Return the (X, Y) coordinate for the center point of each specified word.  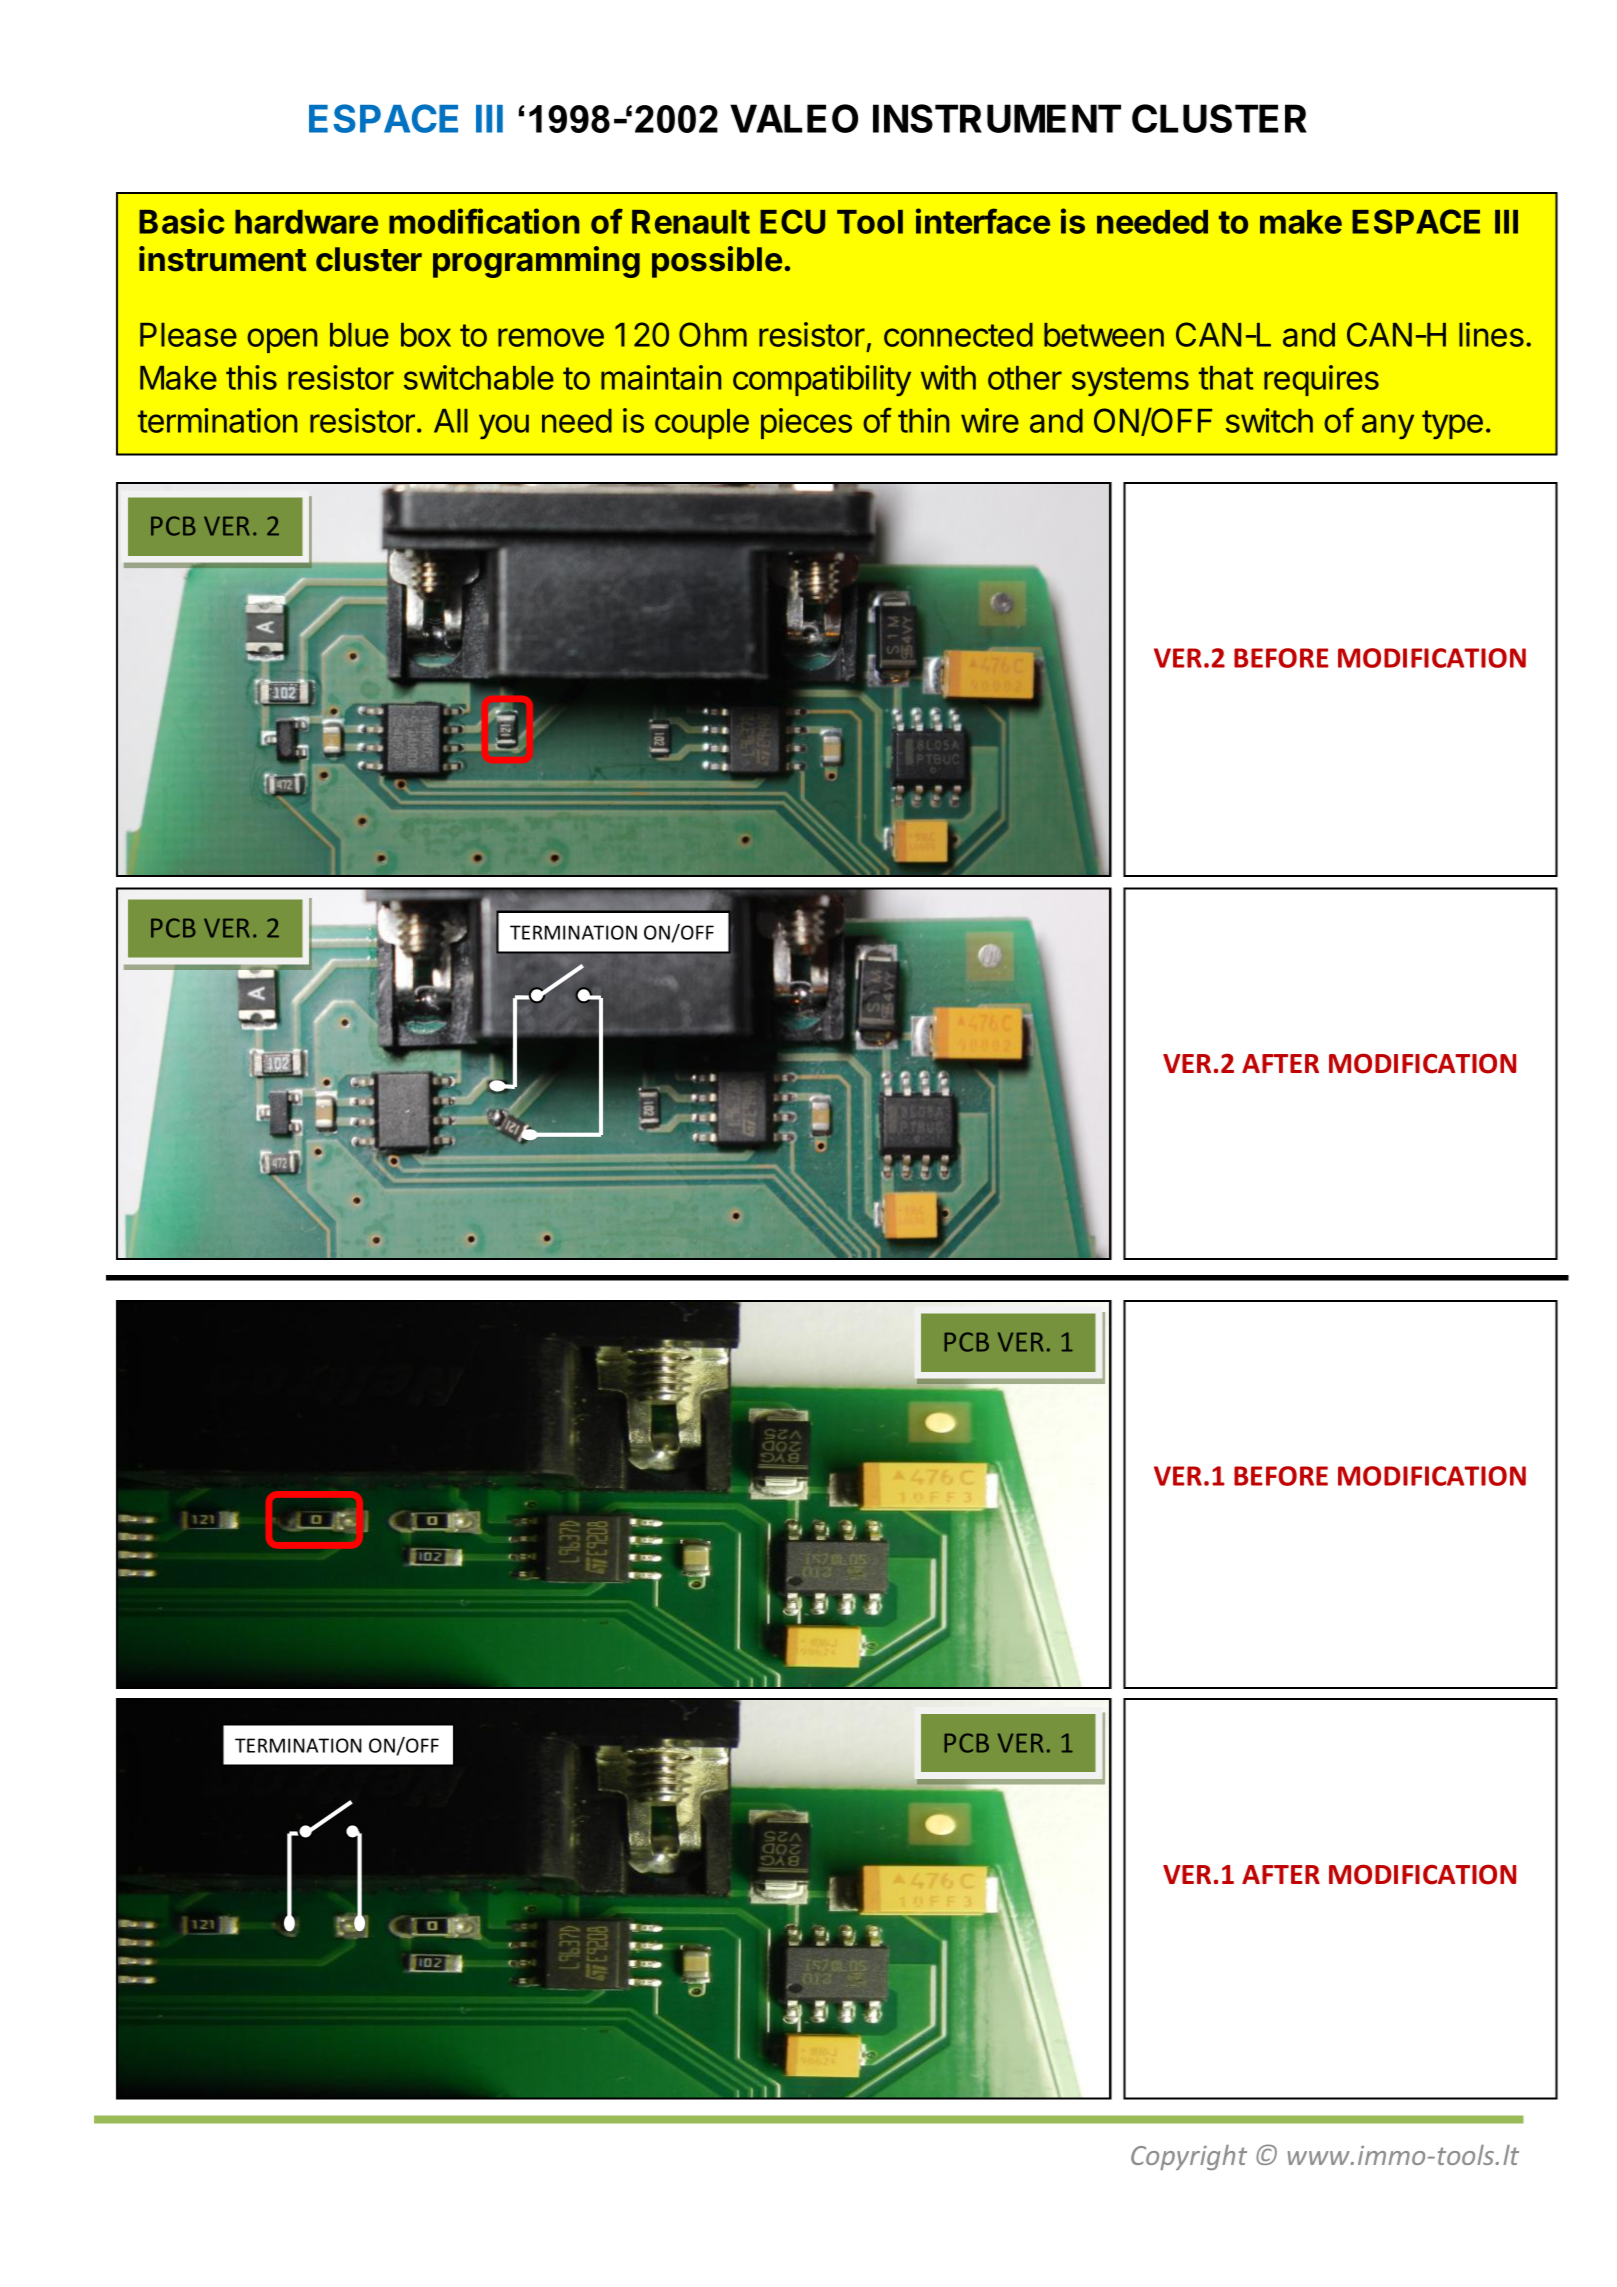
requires (1321, 380)
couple (702, 424)
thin (923, 420)
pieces (806, 423)
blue (359, 335)
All (451, 421)
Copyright (1189, 2157)
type (1452, 424)
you (504, 426)
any (1388, 426)
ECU (792, 221)
